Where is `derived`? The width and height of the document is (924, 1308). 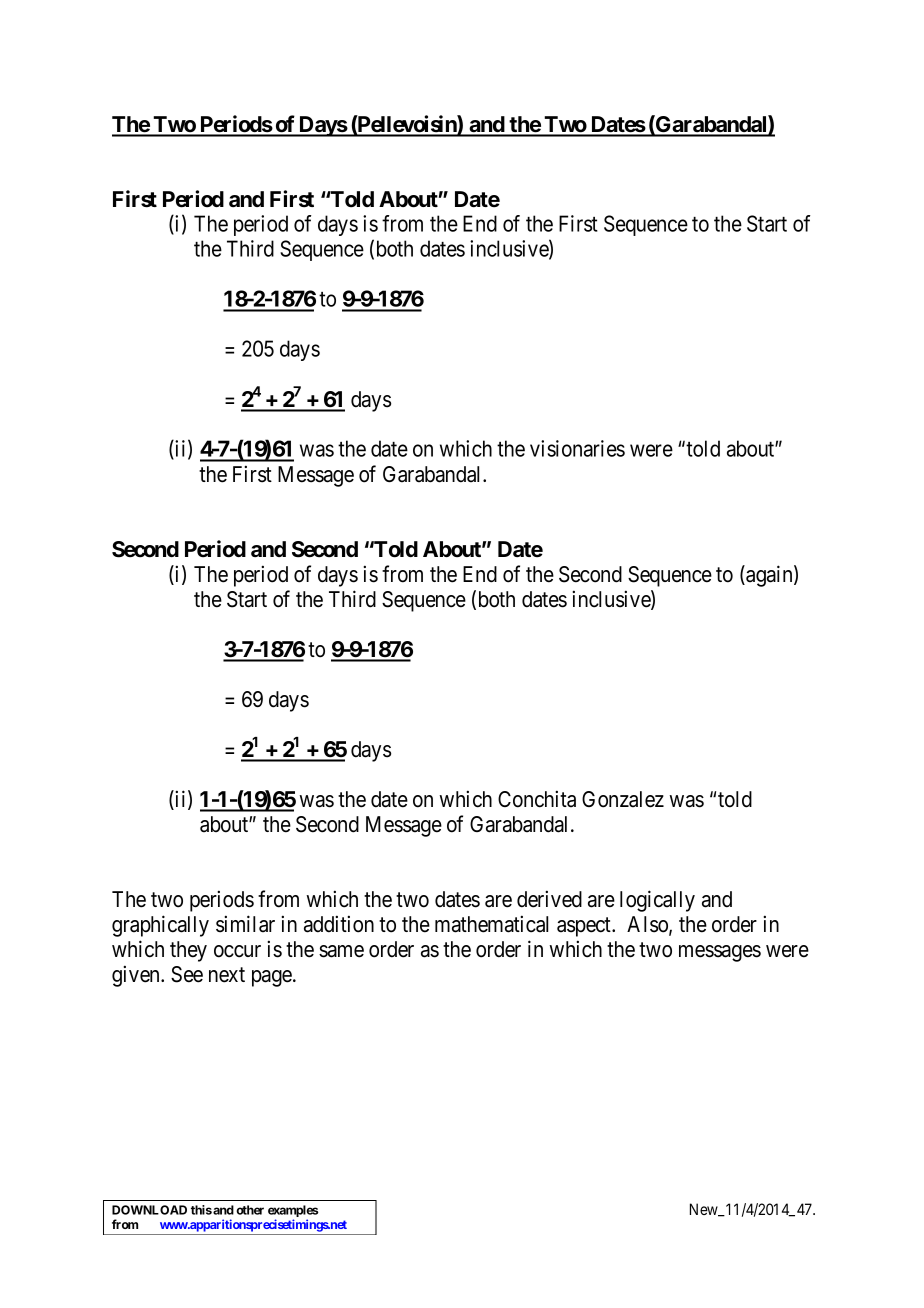 derived is located at coordinates (549, 899).
